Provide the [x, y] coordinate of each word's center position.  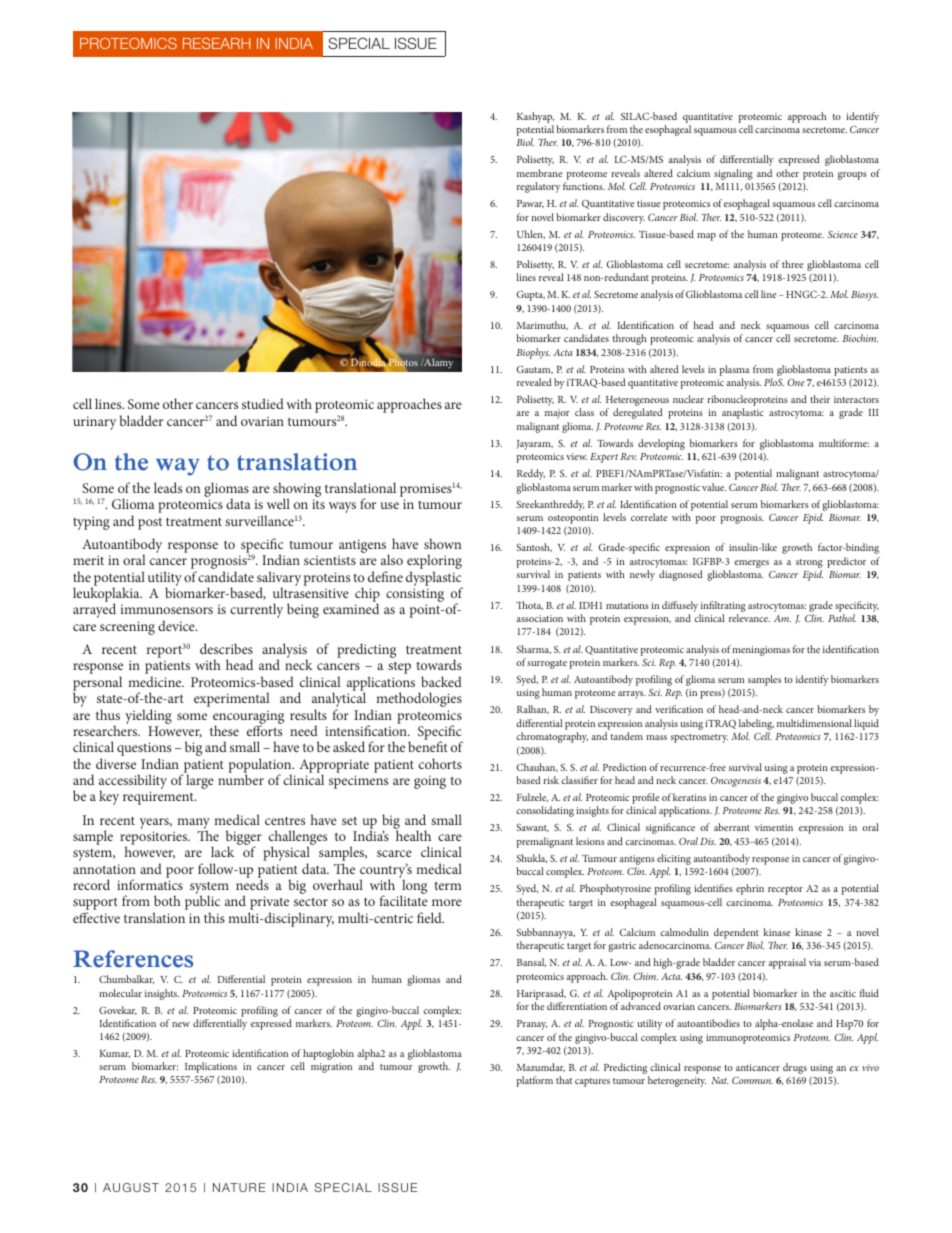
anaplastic [743, 413]
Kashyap [535, 117]
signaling [733, 174]
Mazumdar [541, 1067]
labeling [756, 724]
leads [168, 487]
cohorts [440, 763]
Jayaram [535, 445]
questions [144, 750]
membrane [539, 173]
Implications [211, 1069]
